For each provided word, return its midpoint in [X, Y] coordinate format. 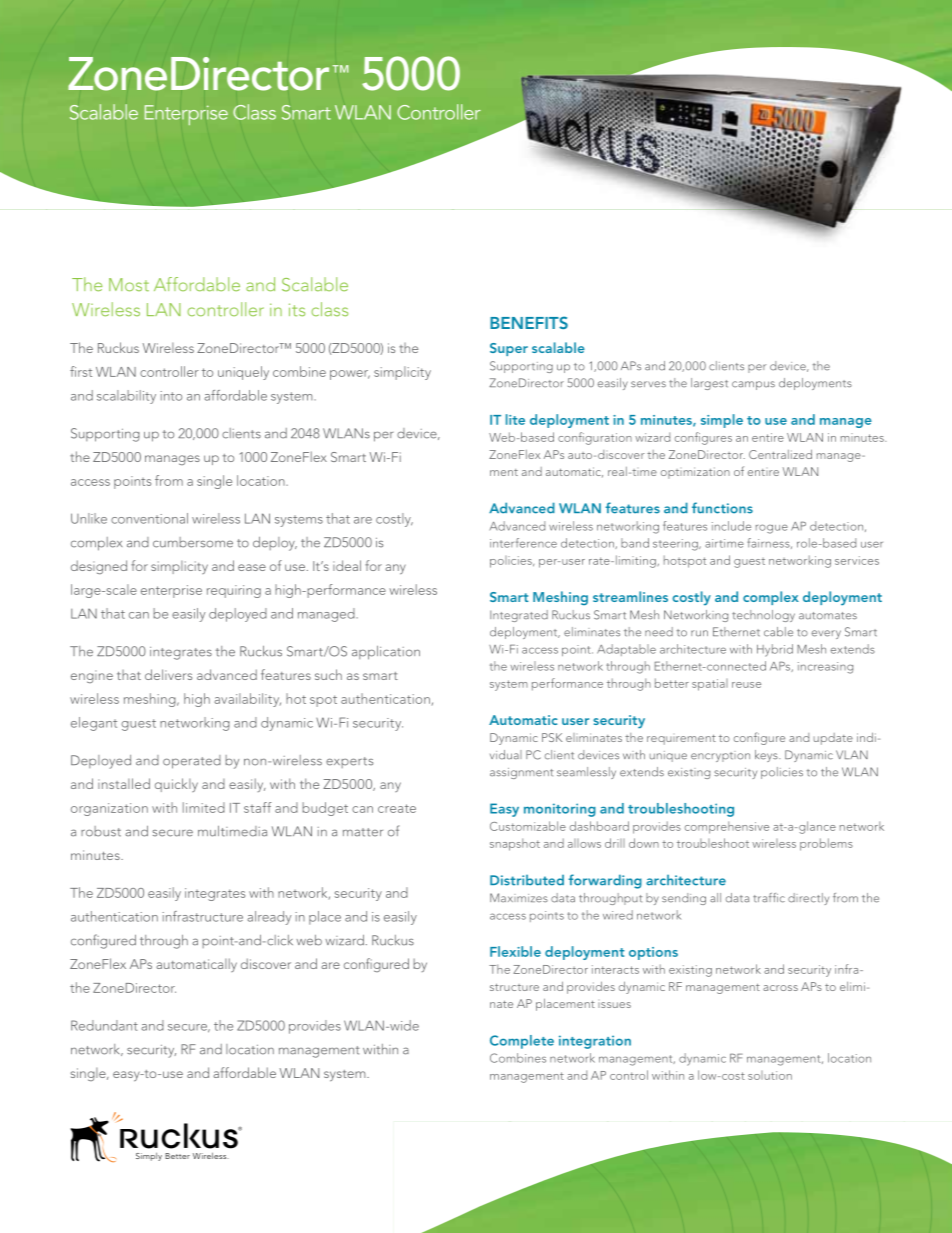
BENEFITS [529, 322]
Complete [522, 1042]
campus [753, 385]
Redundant [104, 1025]
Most [129, 285]
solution [770, 1075]
